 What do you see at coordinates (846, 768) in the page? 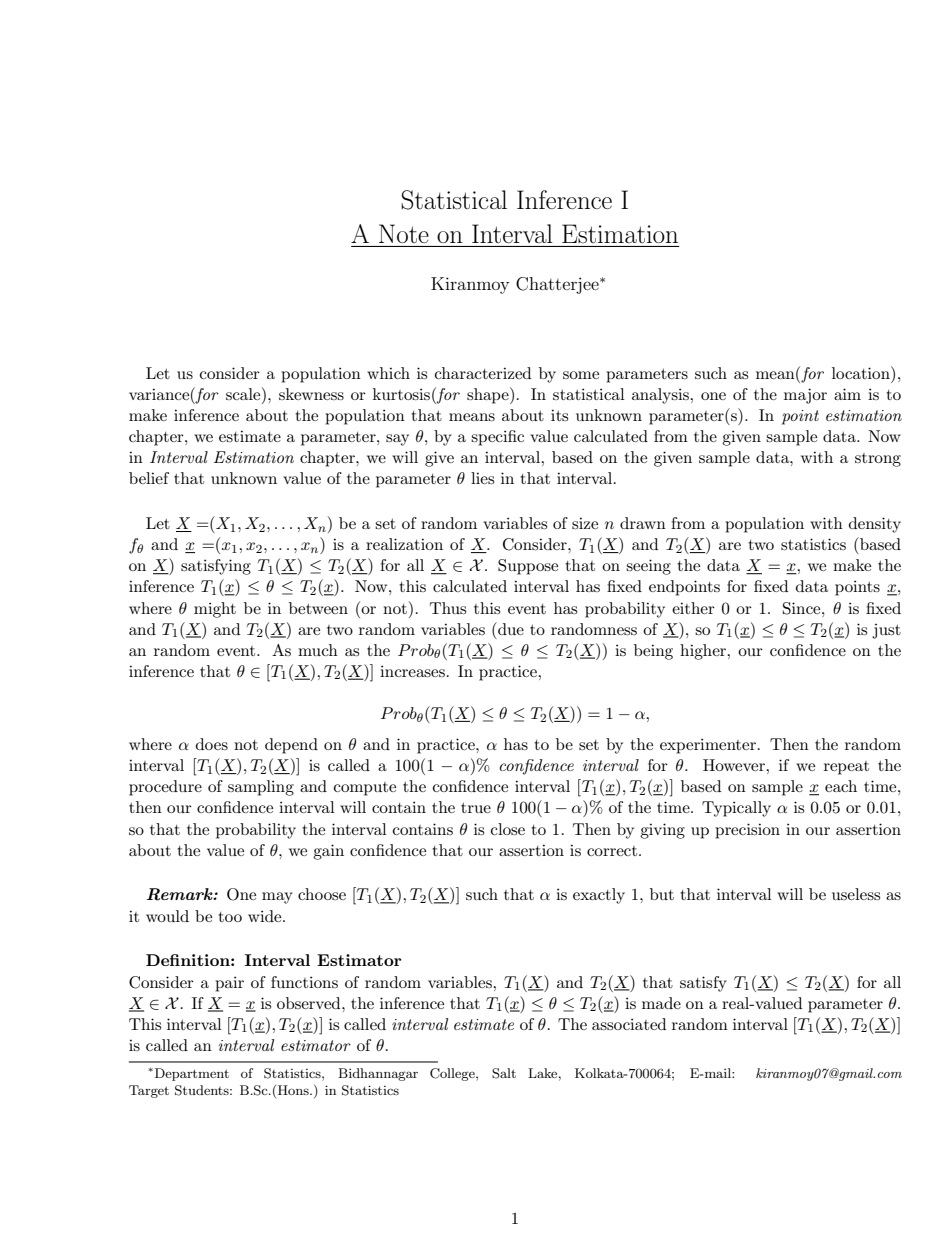
I see `repeat` at bounding box center [846, 768].
